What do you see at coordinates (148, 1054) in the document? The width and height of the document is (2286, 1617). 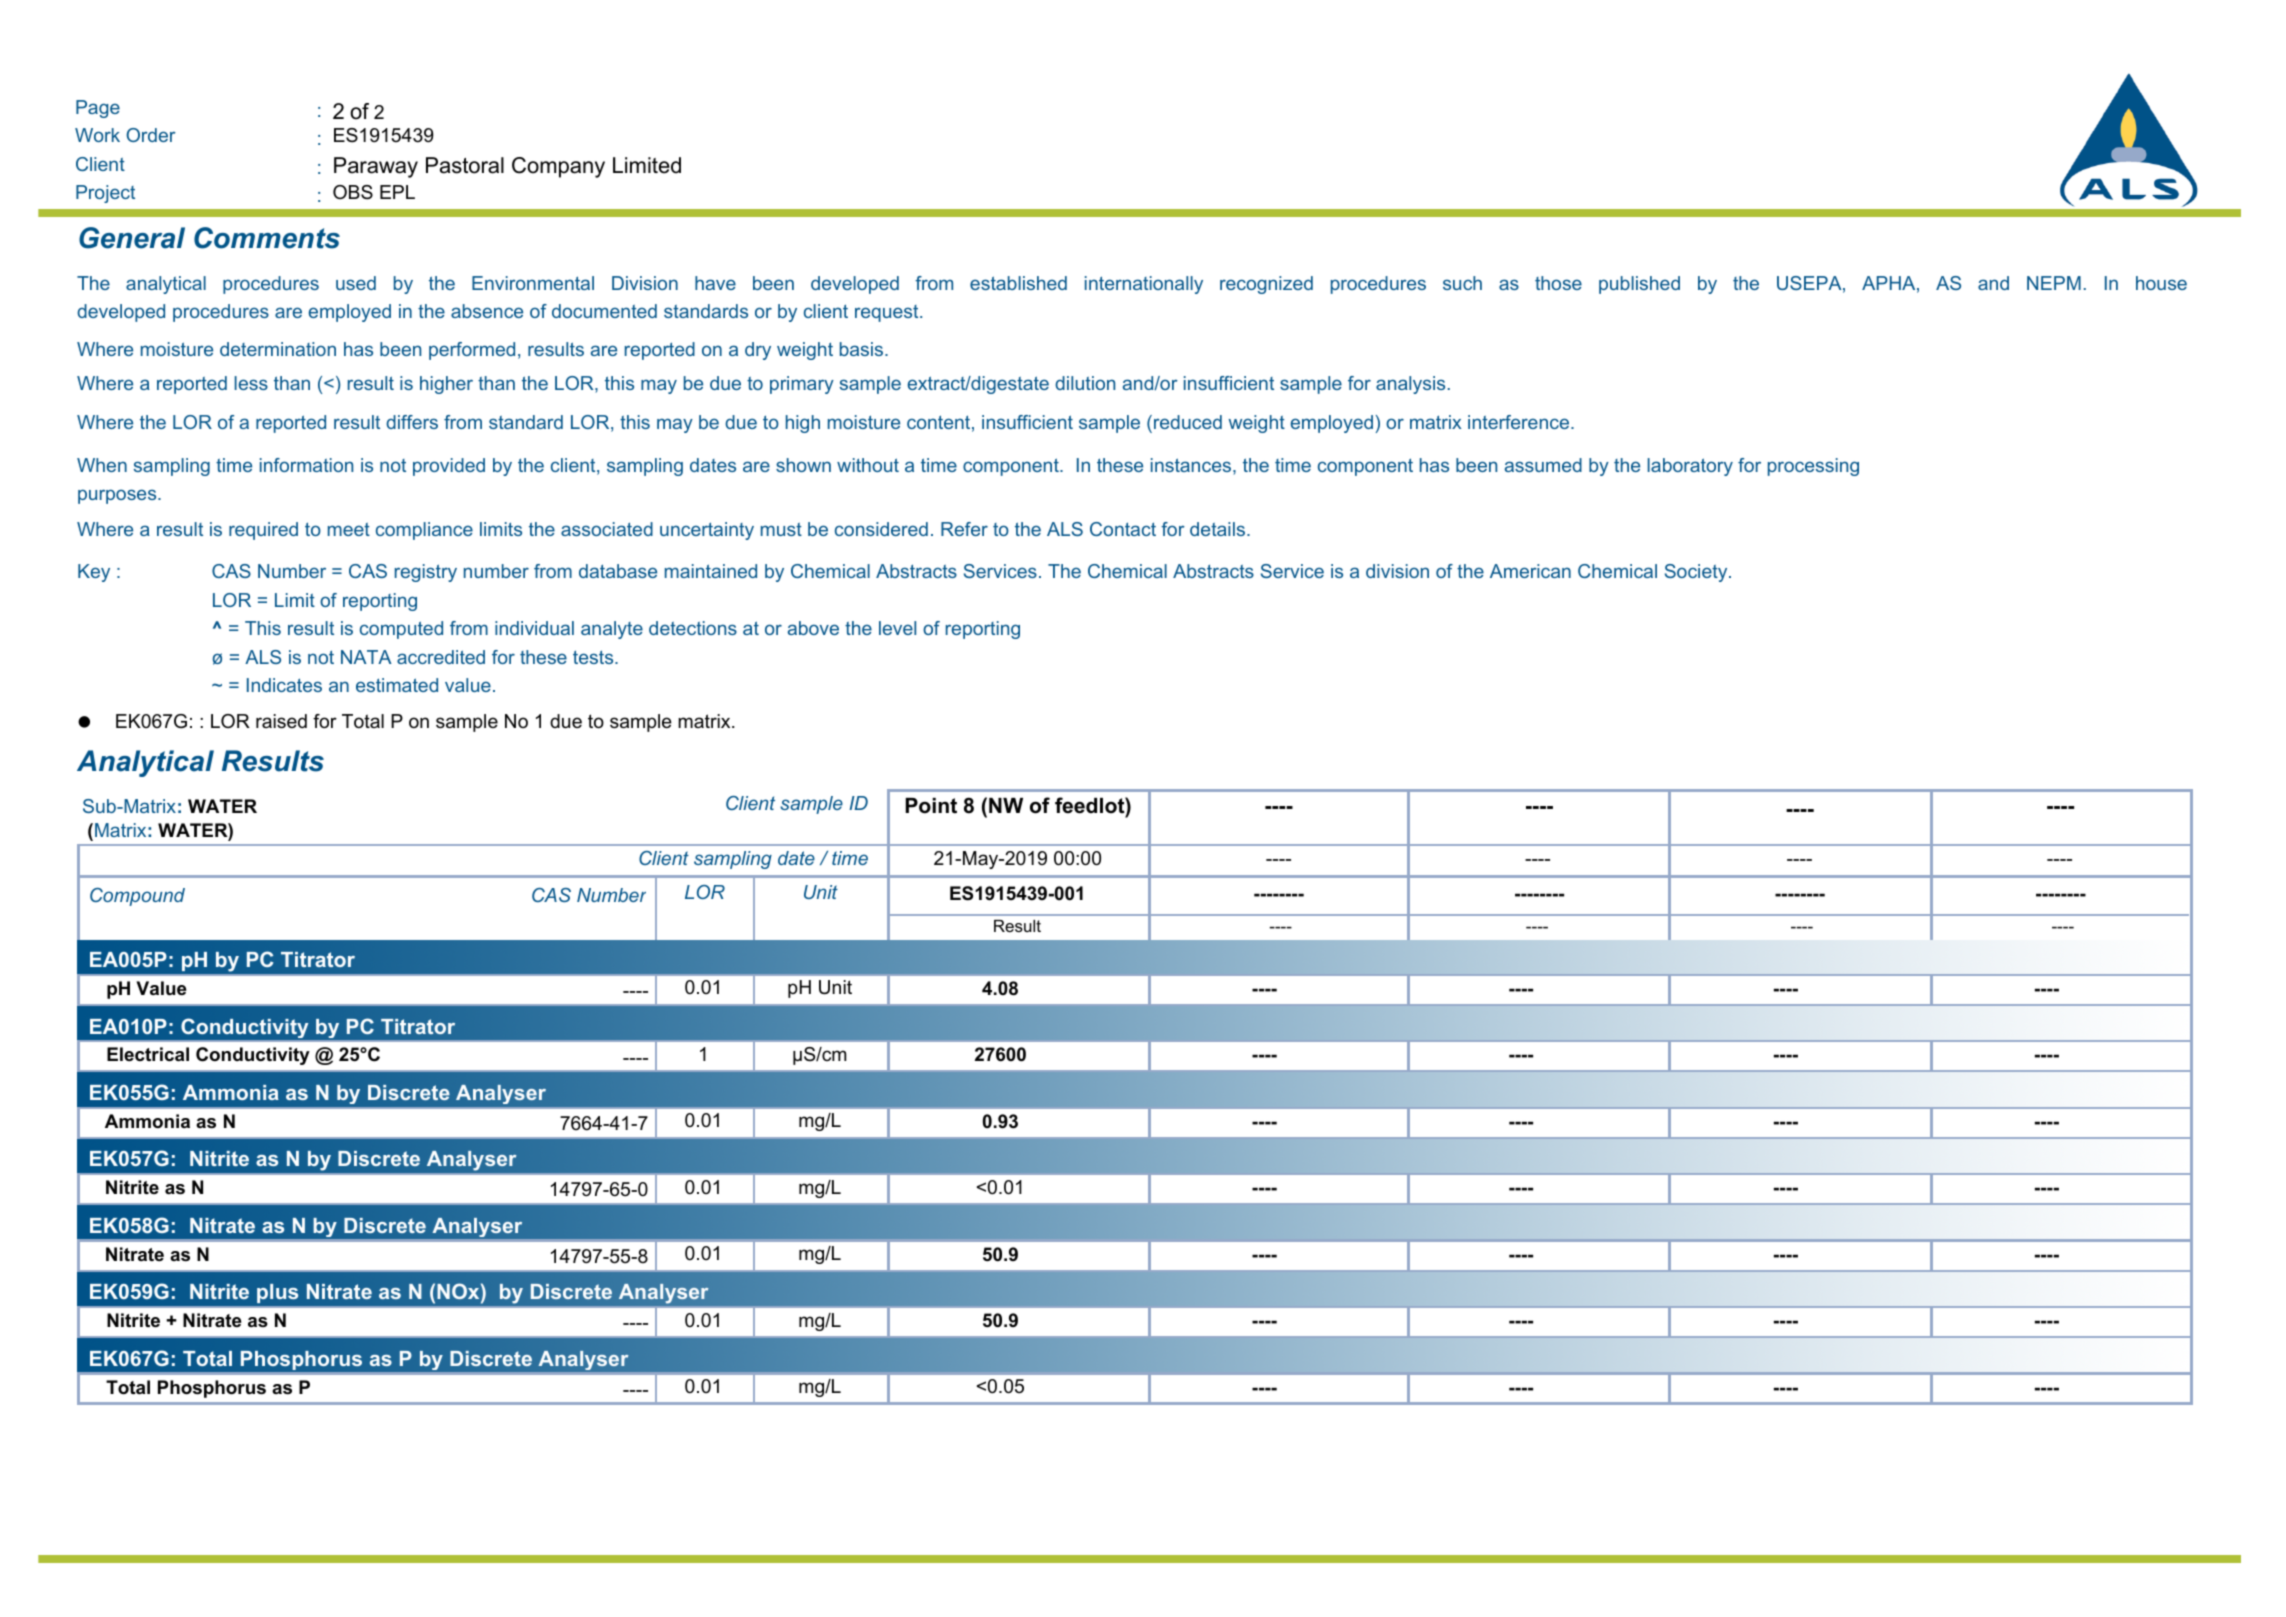 I see `Electrical` at bounding box center [148, 1054].
